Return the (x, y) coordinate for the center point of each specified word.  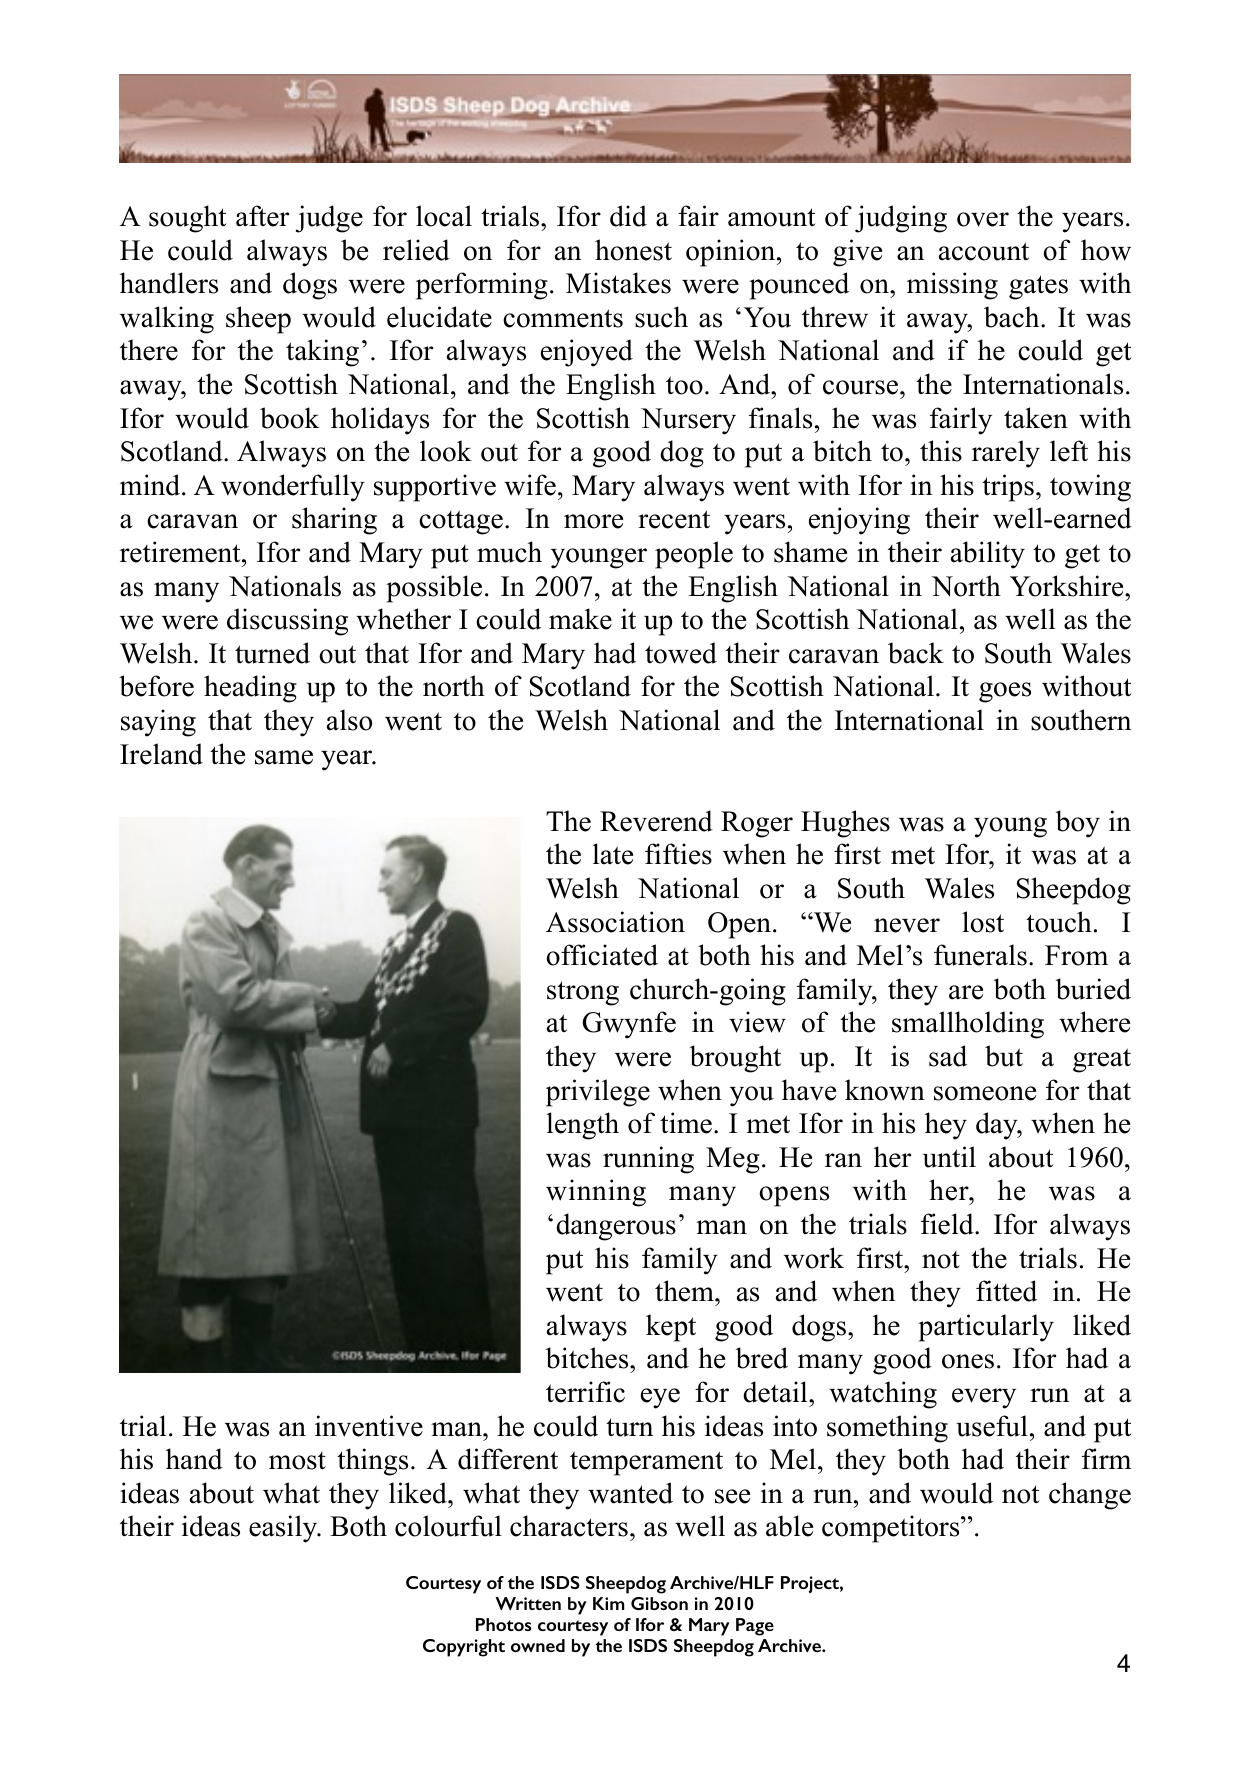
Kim (608, 1603)
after (262, 216)
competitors (892, 1529)
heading (250, 689)
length (583, 1126)
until (949, 1157)
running (648, 1160)
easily (284, 1529)
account (984, 251)
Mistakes (618, 283)
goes (1005, 692)
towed (681, 653)
